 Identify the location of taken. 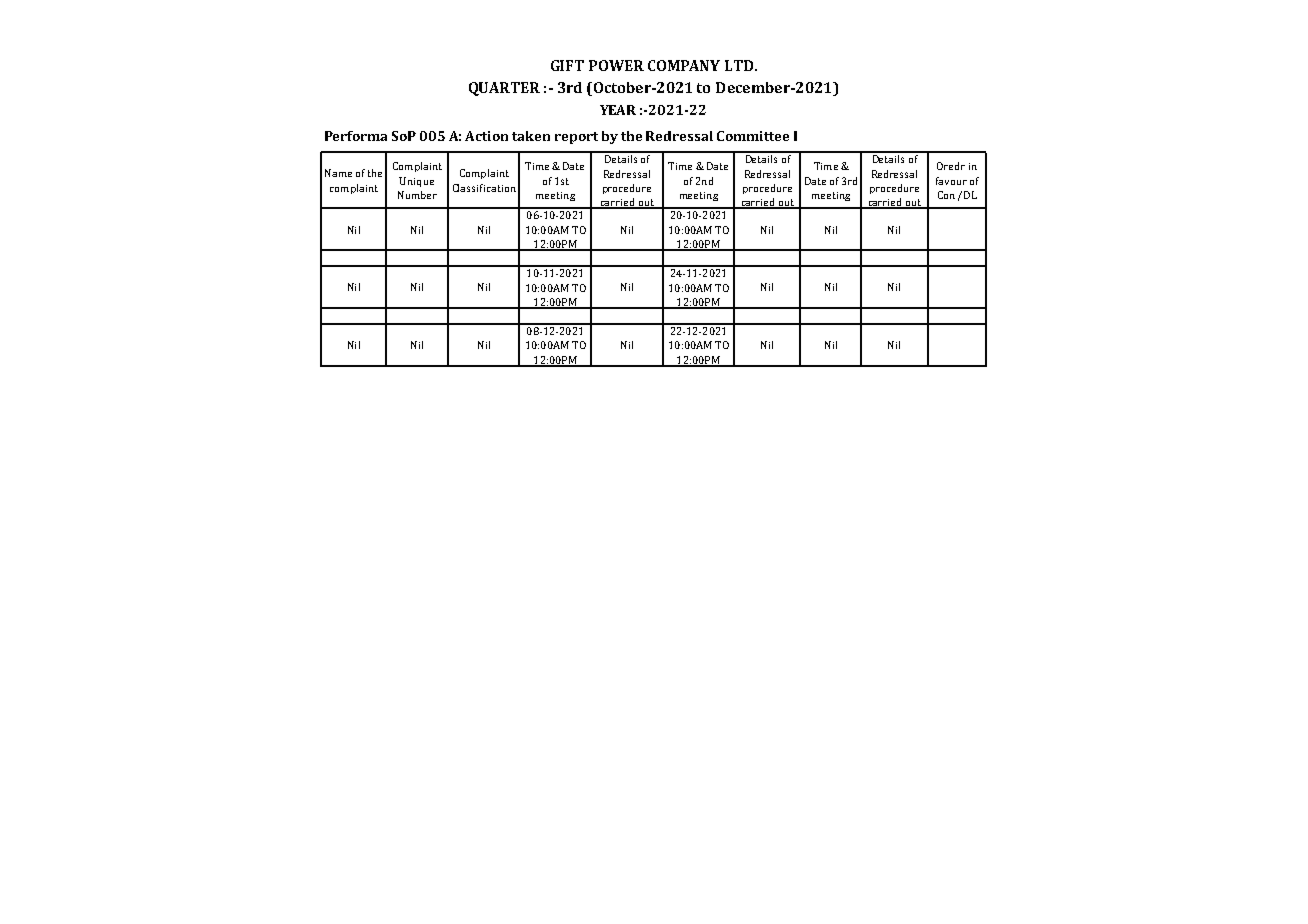
(531, 136).
